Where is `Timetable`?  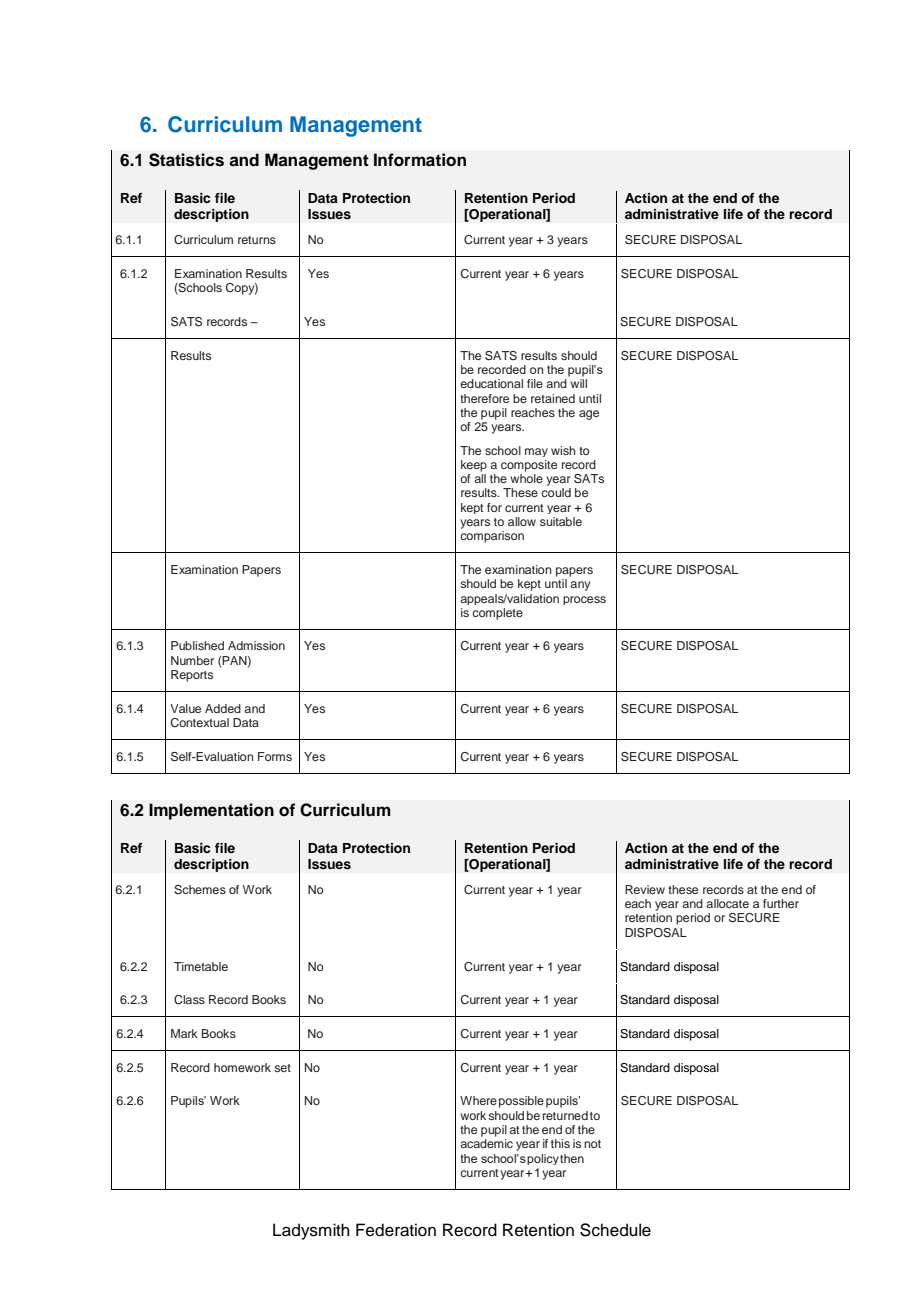 Timetable is located at coordinates (201, 966).
